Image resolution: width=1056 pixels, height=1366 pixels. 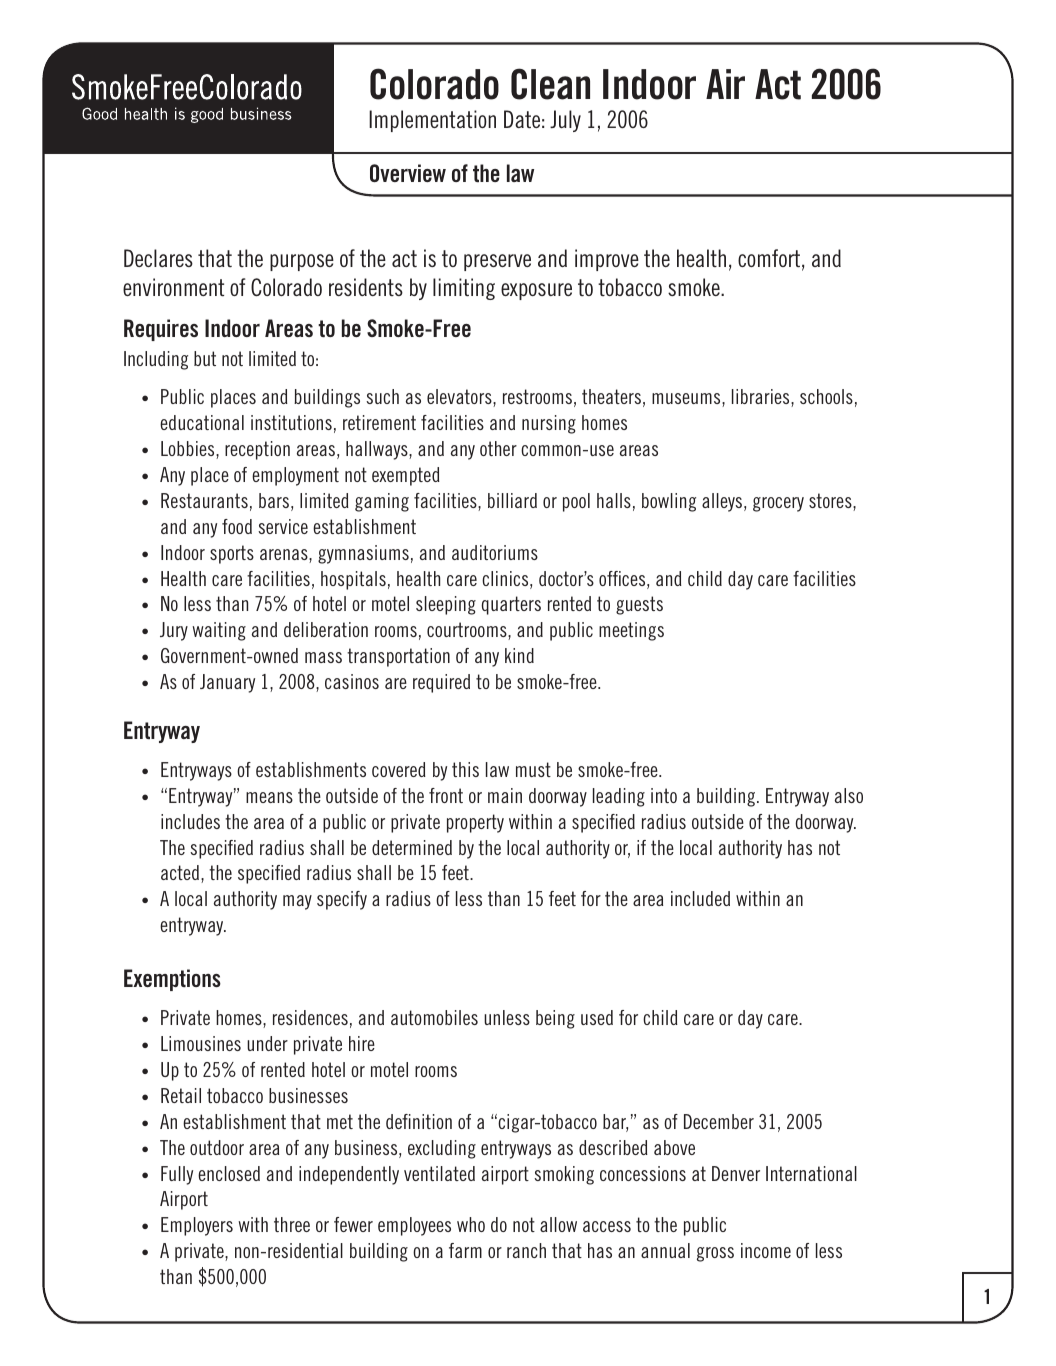 What do you see at coordinates (555, 1019) in the page?
I see `being` at bounding box center [555, 1019].
